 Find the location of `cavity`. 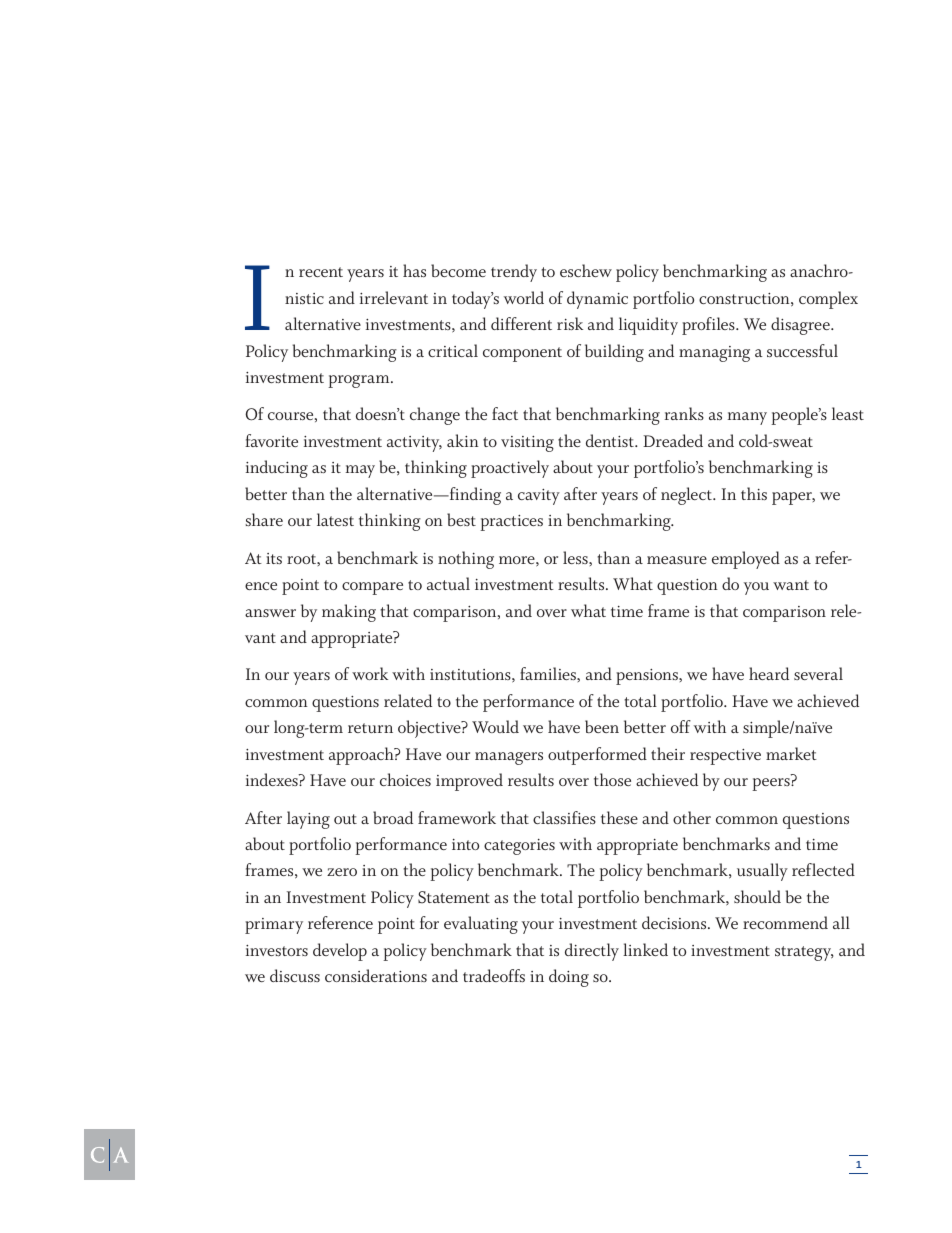

cavity is located at coordinates (539, 497).
